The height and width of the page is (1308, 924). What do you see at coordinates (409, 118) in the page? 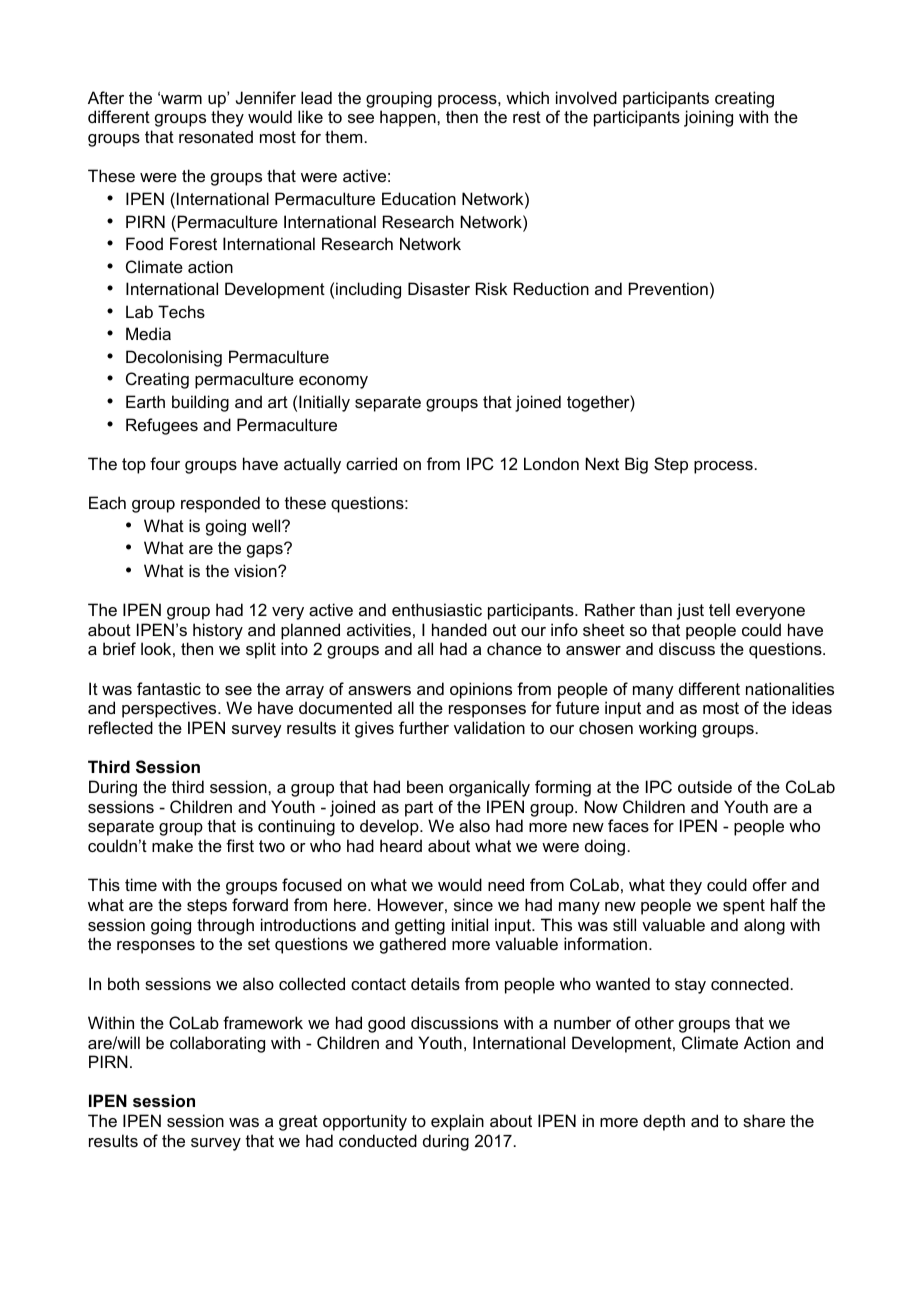
I see `happen` at bounding box center [409, 118].
